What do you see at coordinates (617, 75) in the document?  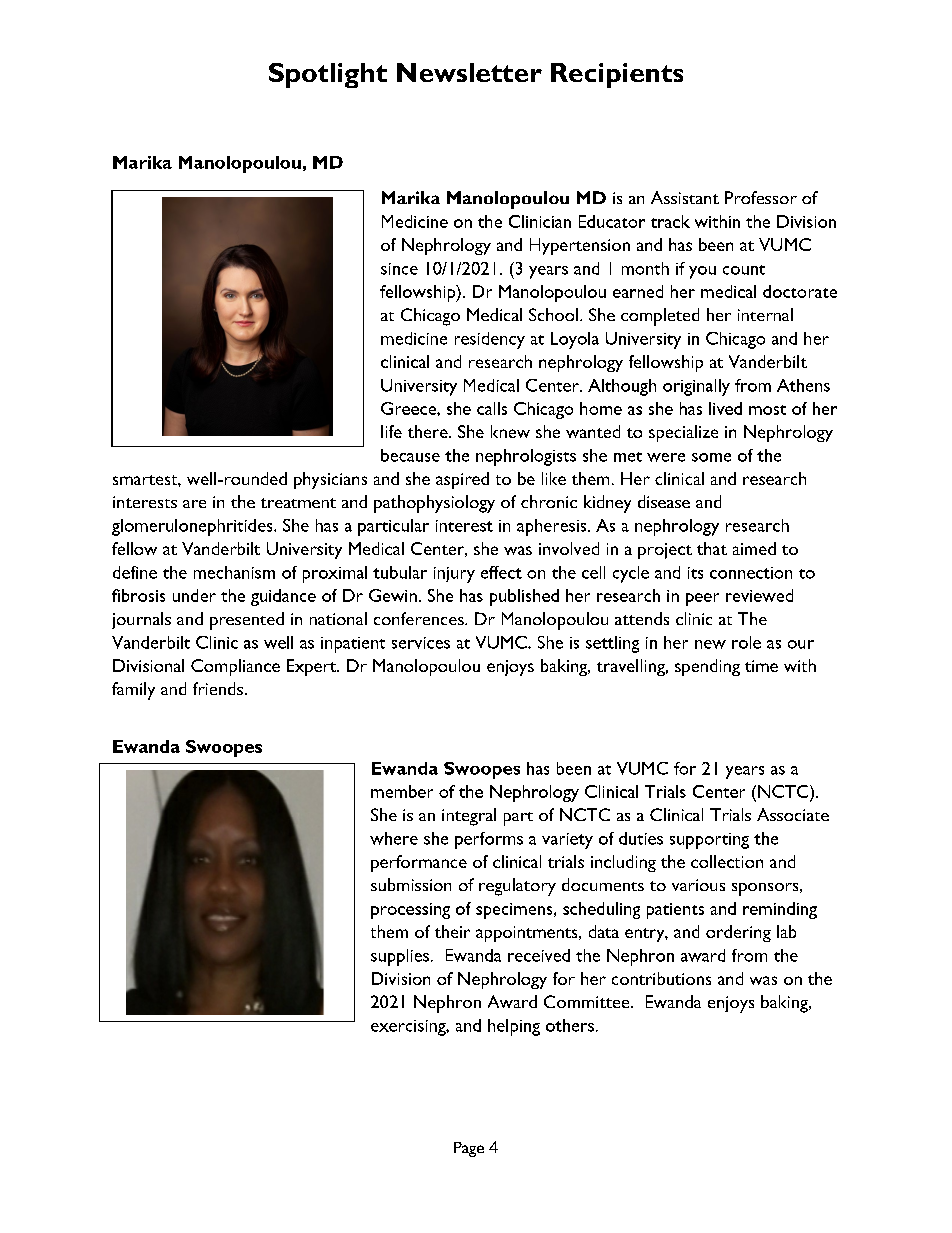 I see `Recipients` at bounding box center [617, 75].
